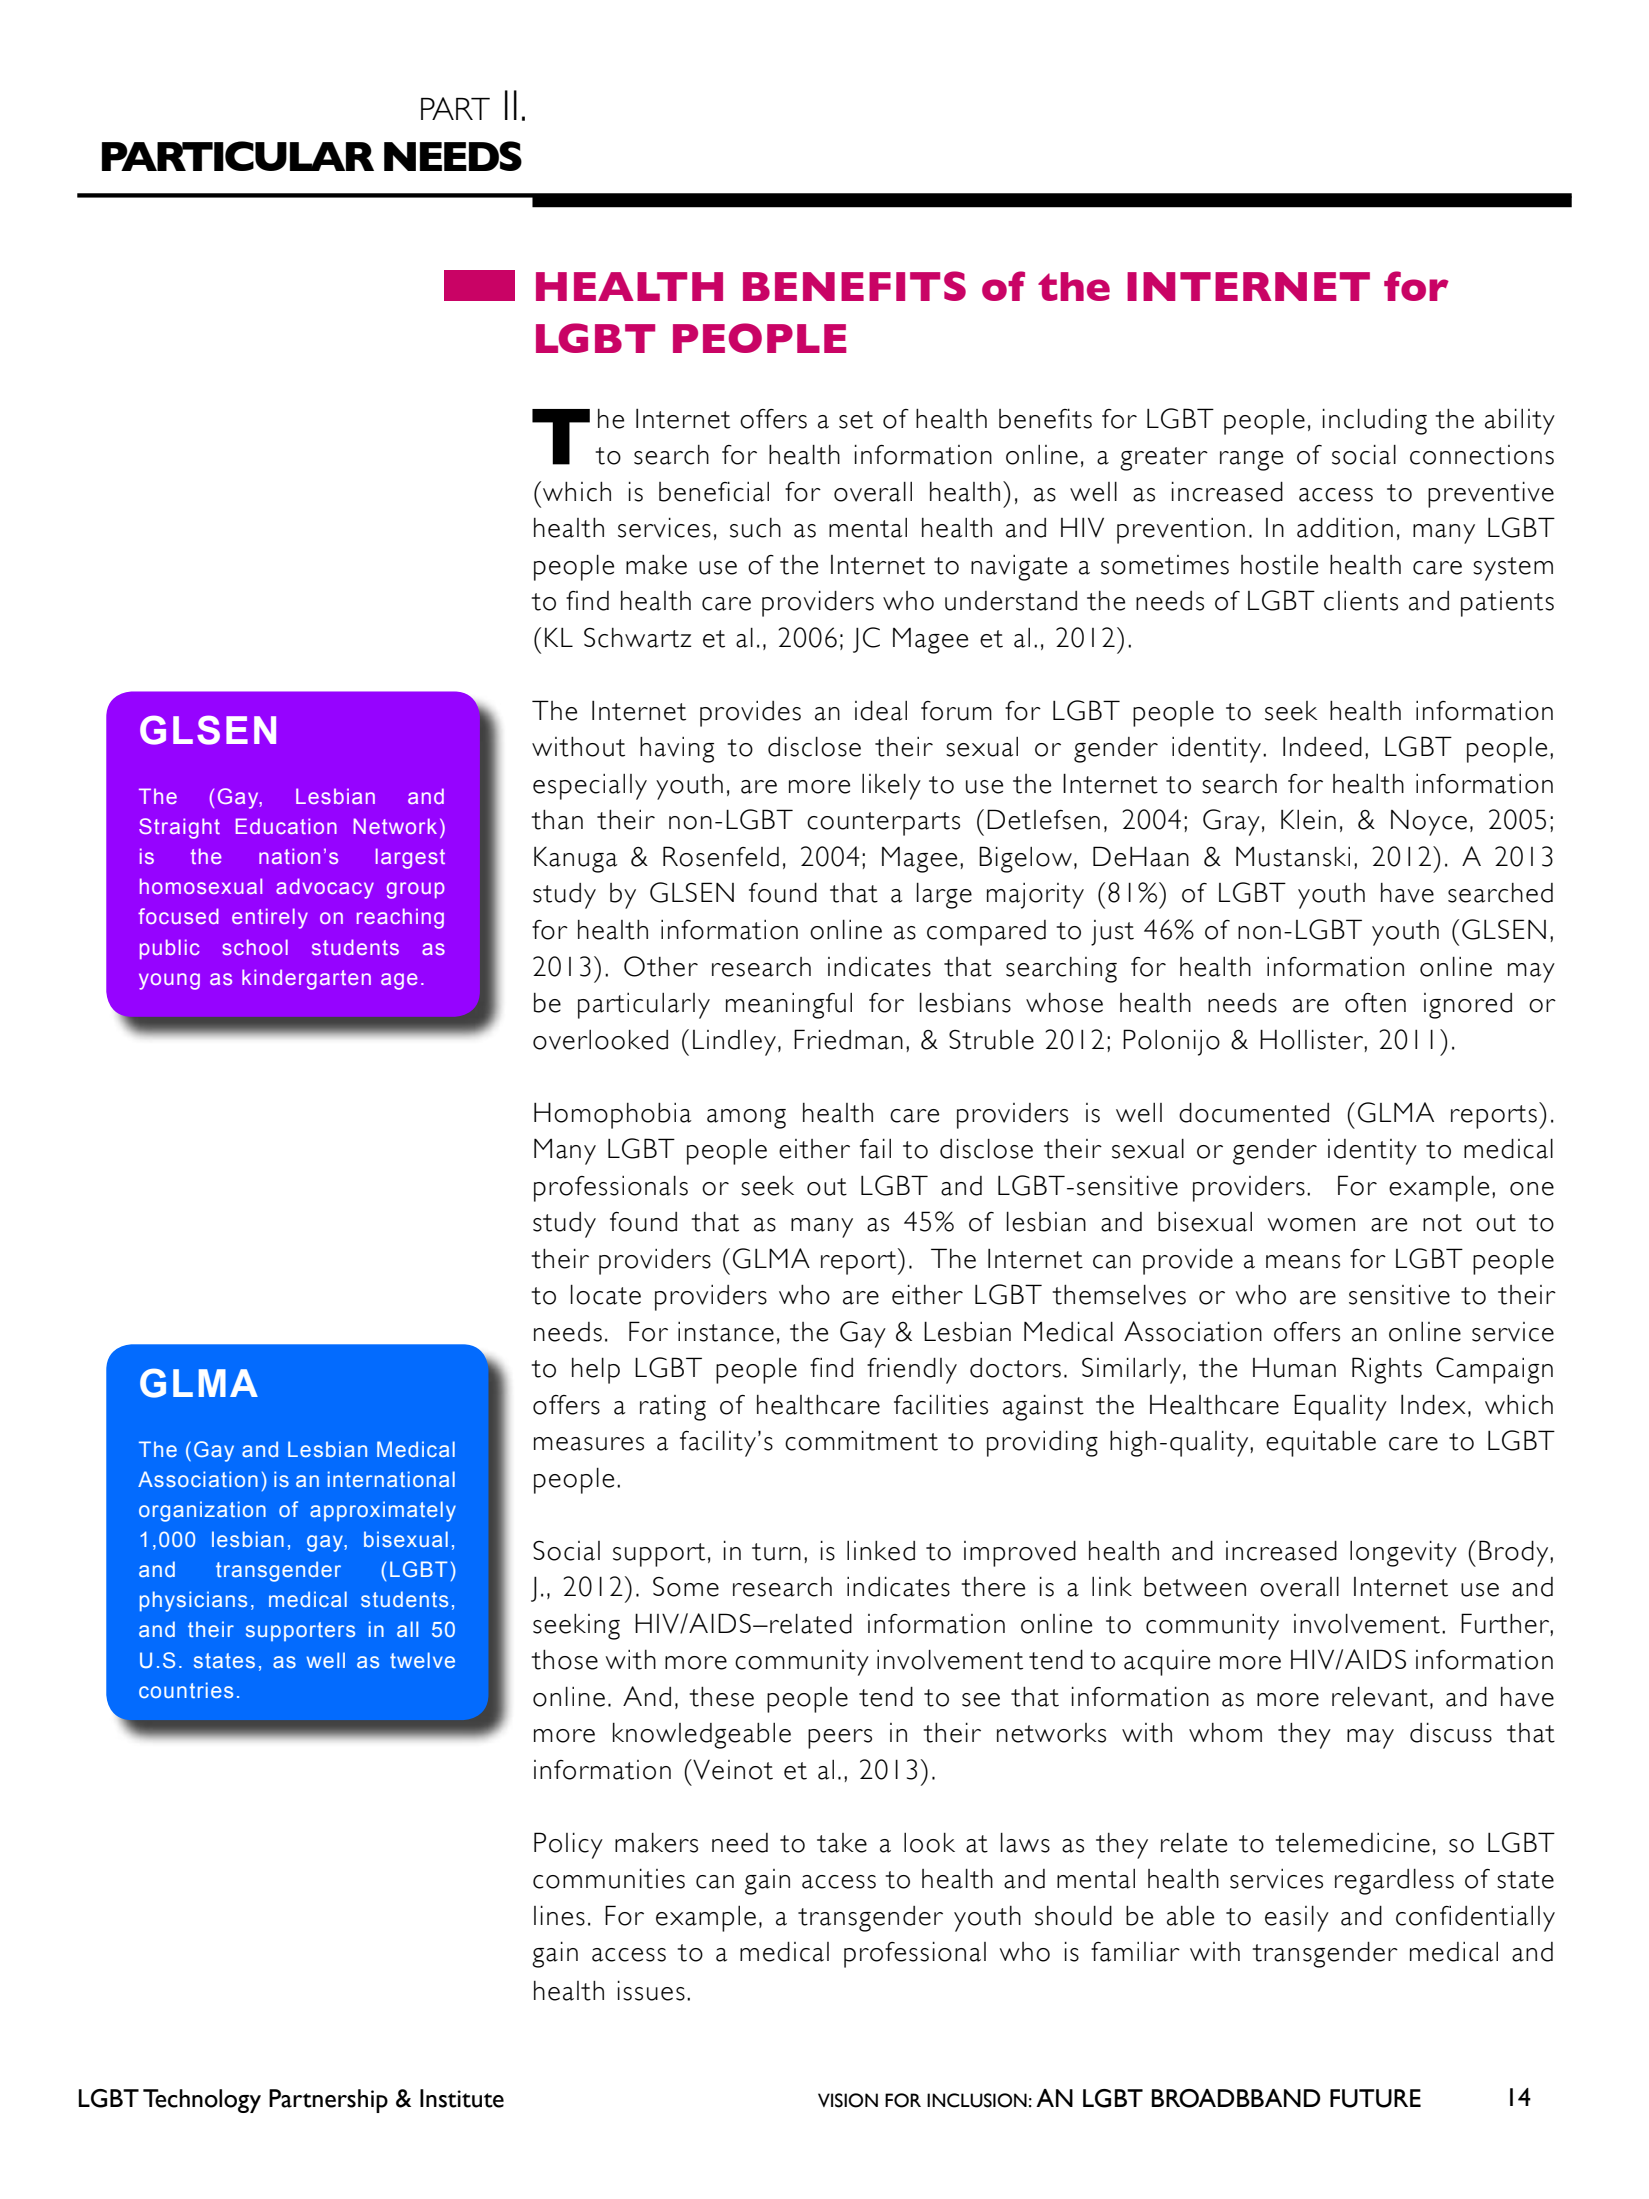 The image size is (1649, 2199). I want to click on set, so click(856, 420).
